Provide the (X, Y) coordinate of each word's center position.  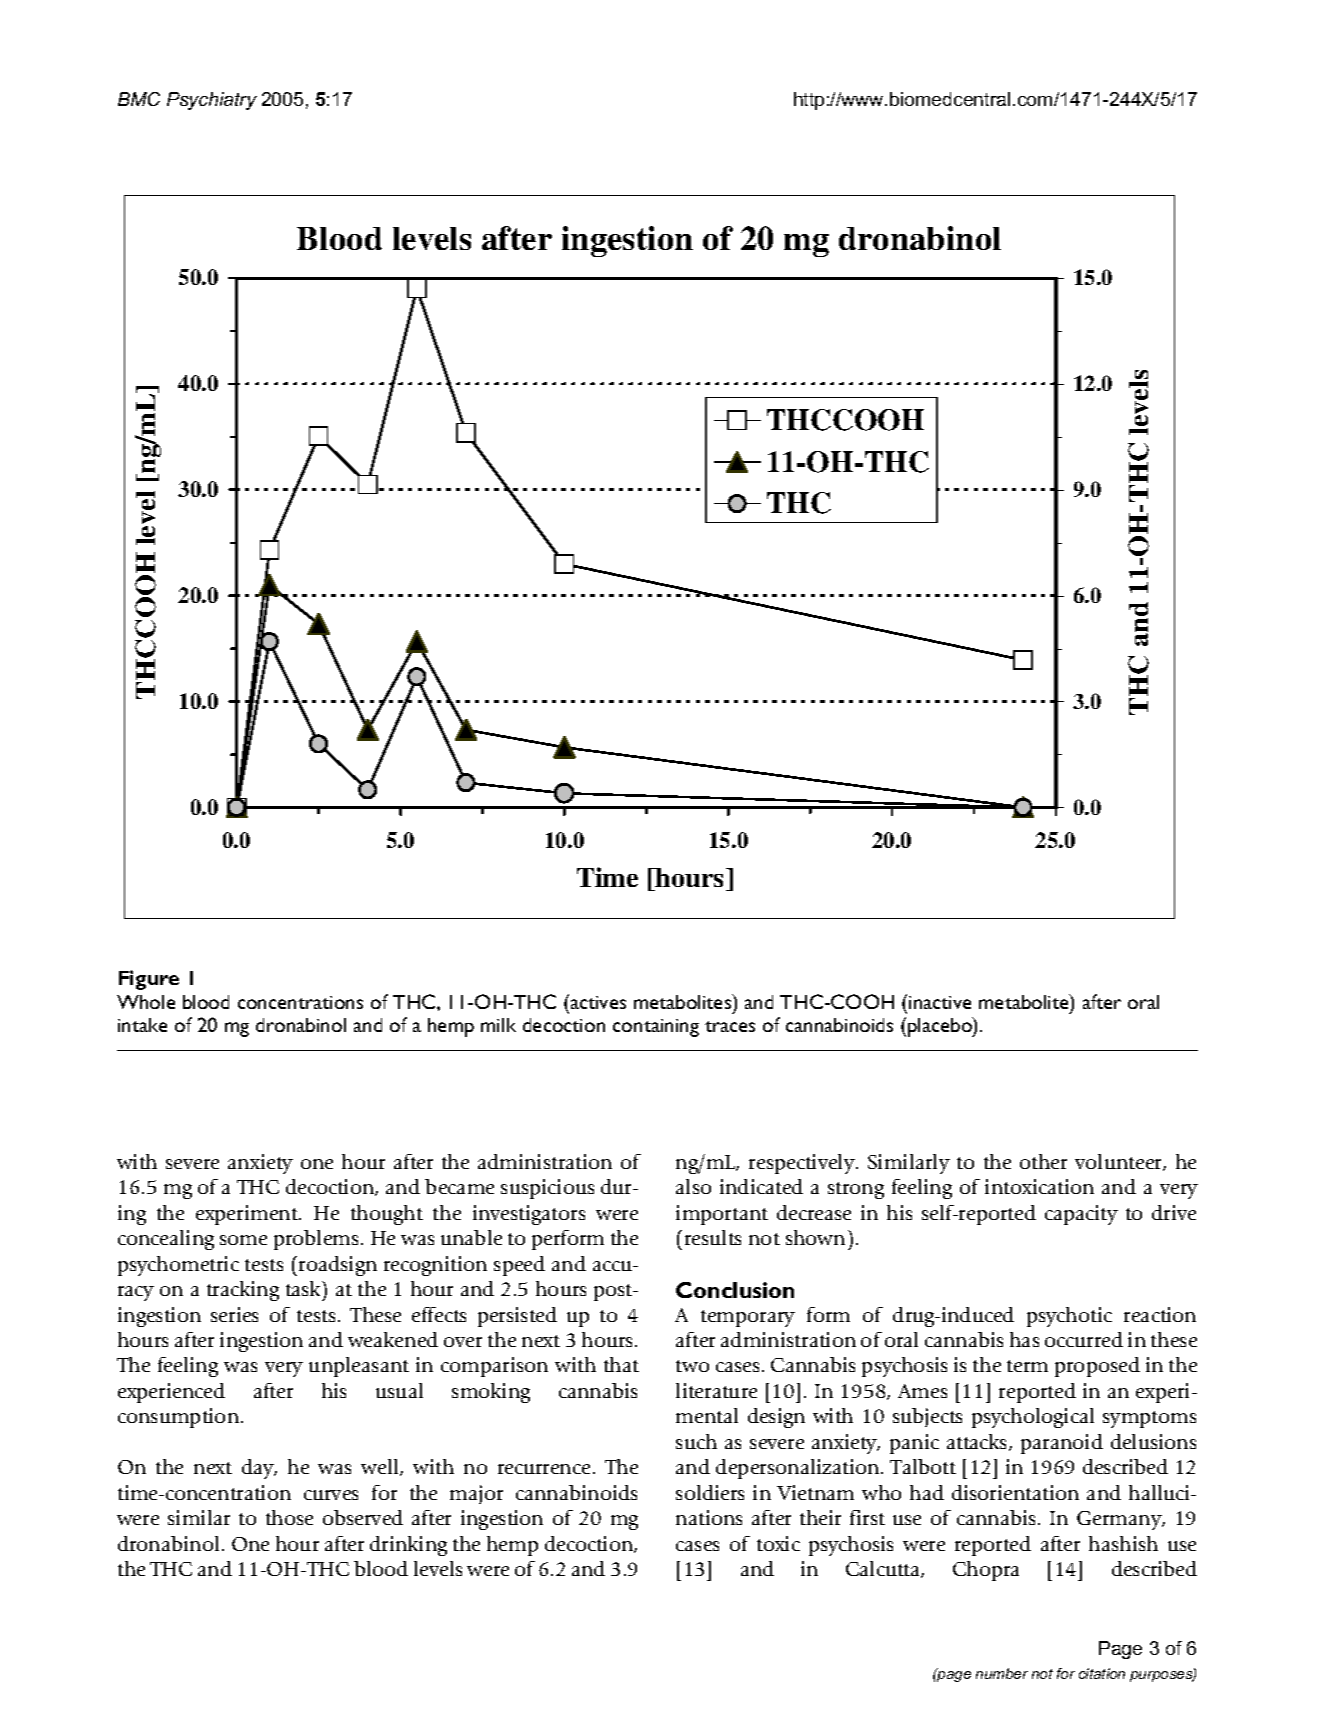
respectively (803, 1164)
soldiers (710, 1492)
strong (856, 1190)
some (243, 1240)
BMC (139, 99)
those (289, 1517)
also (693, 1186)
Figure (149, 980)
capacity (1081, 1215)
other (1043, 1161)
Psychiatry (212, 101)
